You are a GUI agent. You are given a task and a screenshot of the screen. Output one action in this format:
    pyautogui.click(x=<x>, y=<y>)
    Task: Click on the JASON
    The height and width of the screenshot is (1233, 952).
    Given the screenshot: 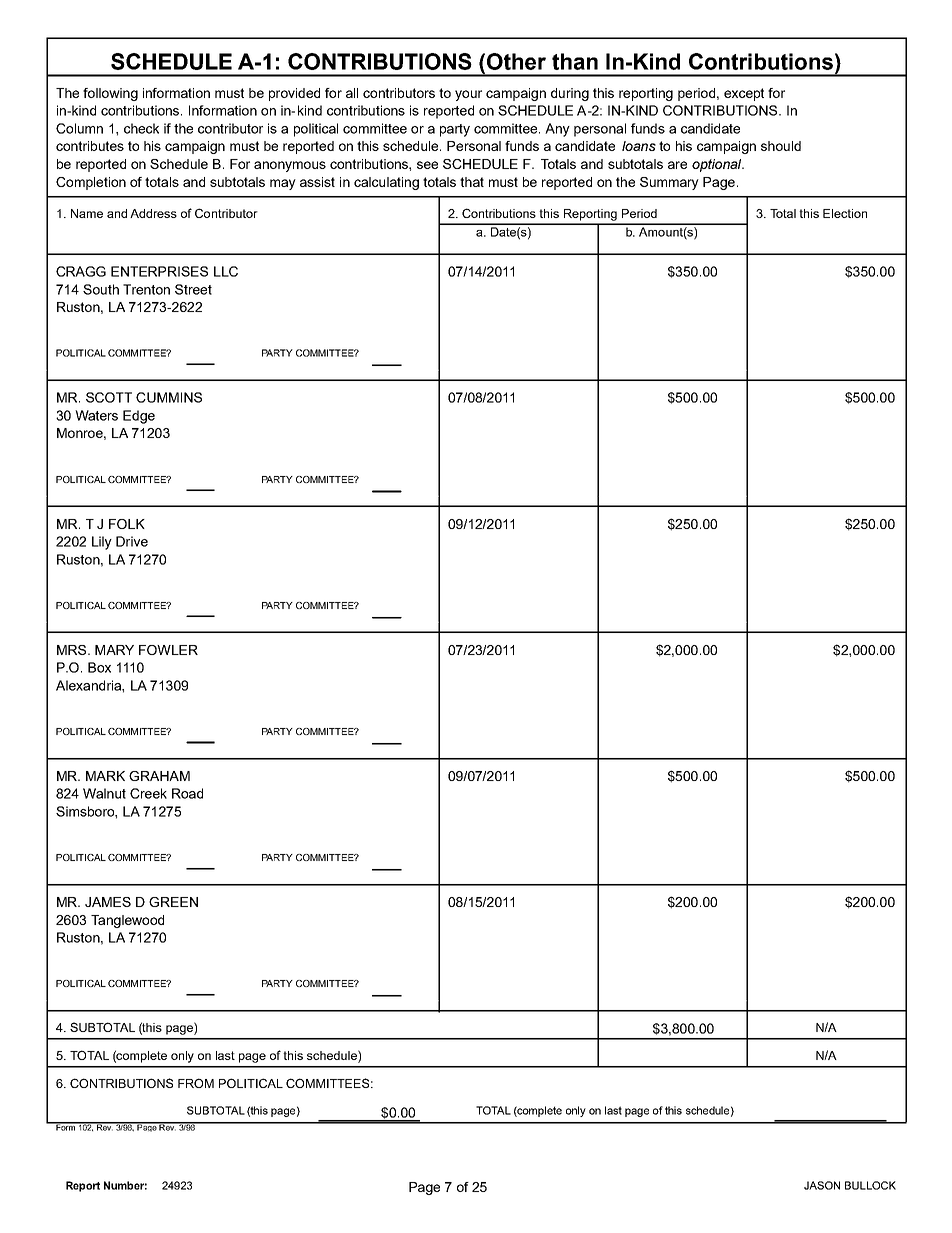 What is the action you would take?
    pyautogui.click(x=822, y=1185)
